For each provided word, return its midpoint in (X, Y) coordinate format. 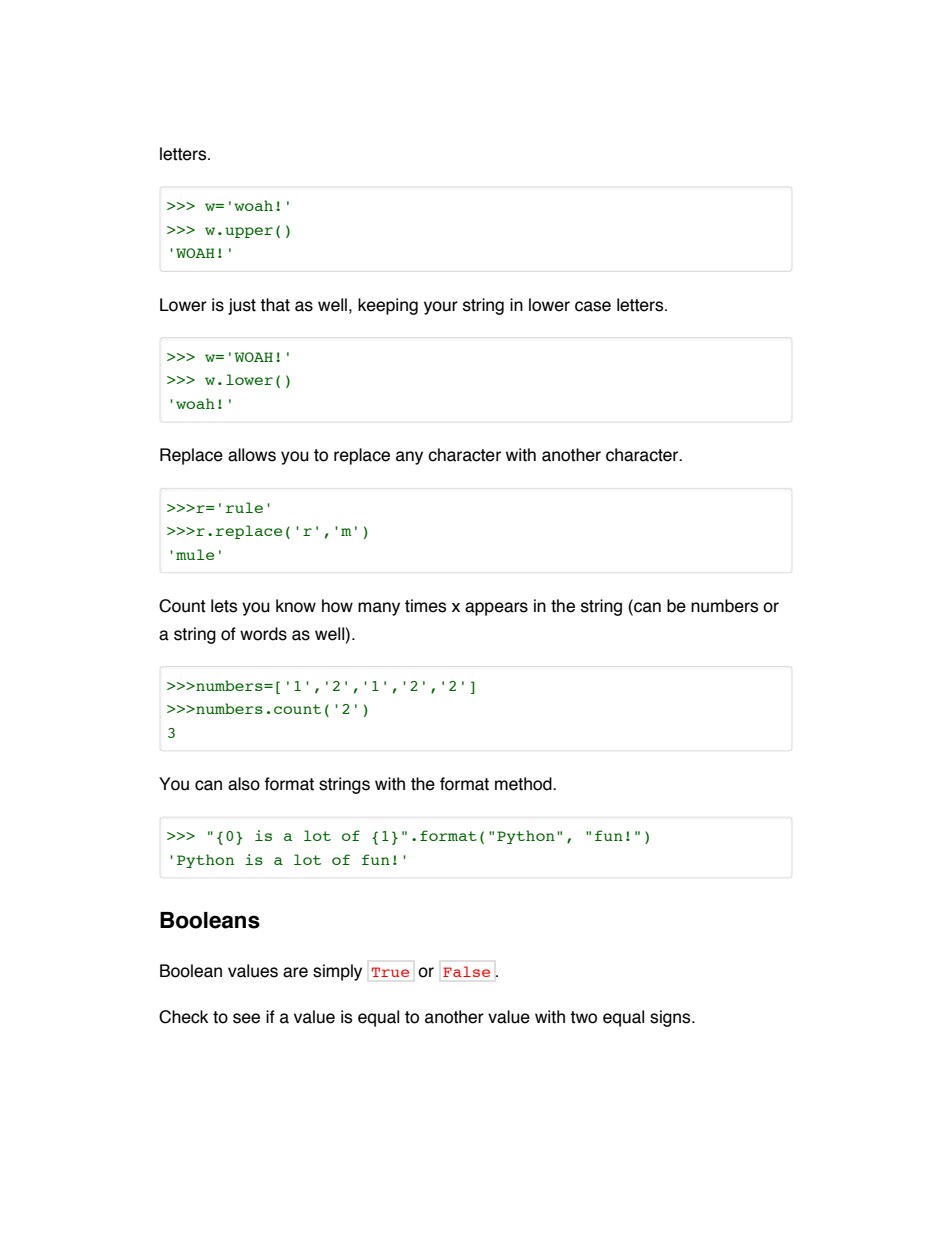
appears (496, 609)
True (390, 972)
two (583, 1017)
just (242, 306)
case (593, 306)
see (246, 1018)
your (441, 308)
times (425, 606)
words (263, 634)
